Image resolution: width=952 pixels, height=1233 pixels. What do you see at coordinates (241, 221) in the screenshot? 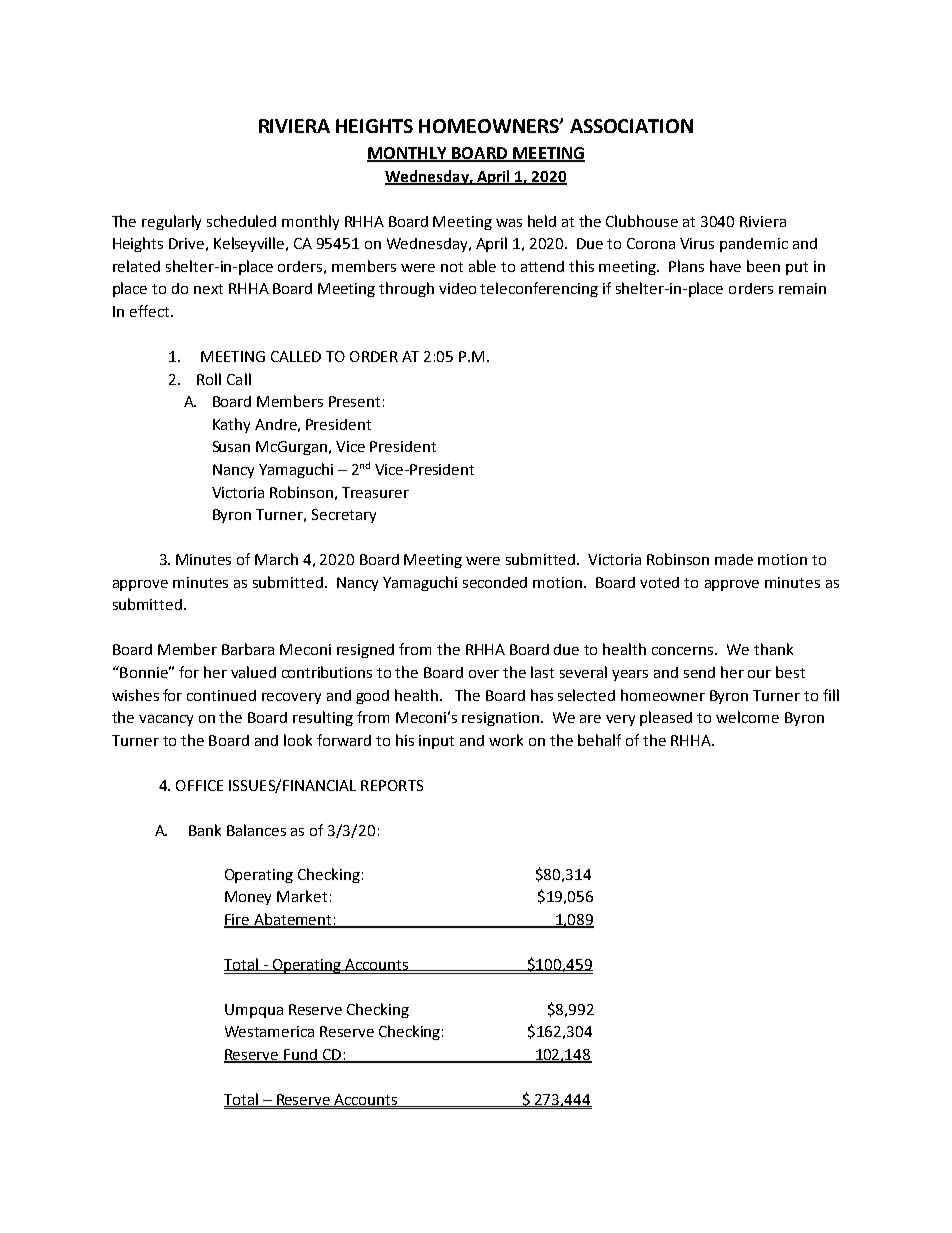
I see `scheduled` at bounding box center [241, 221].
